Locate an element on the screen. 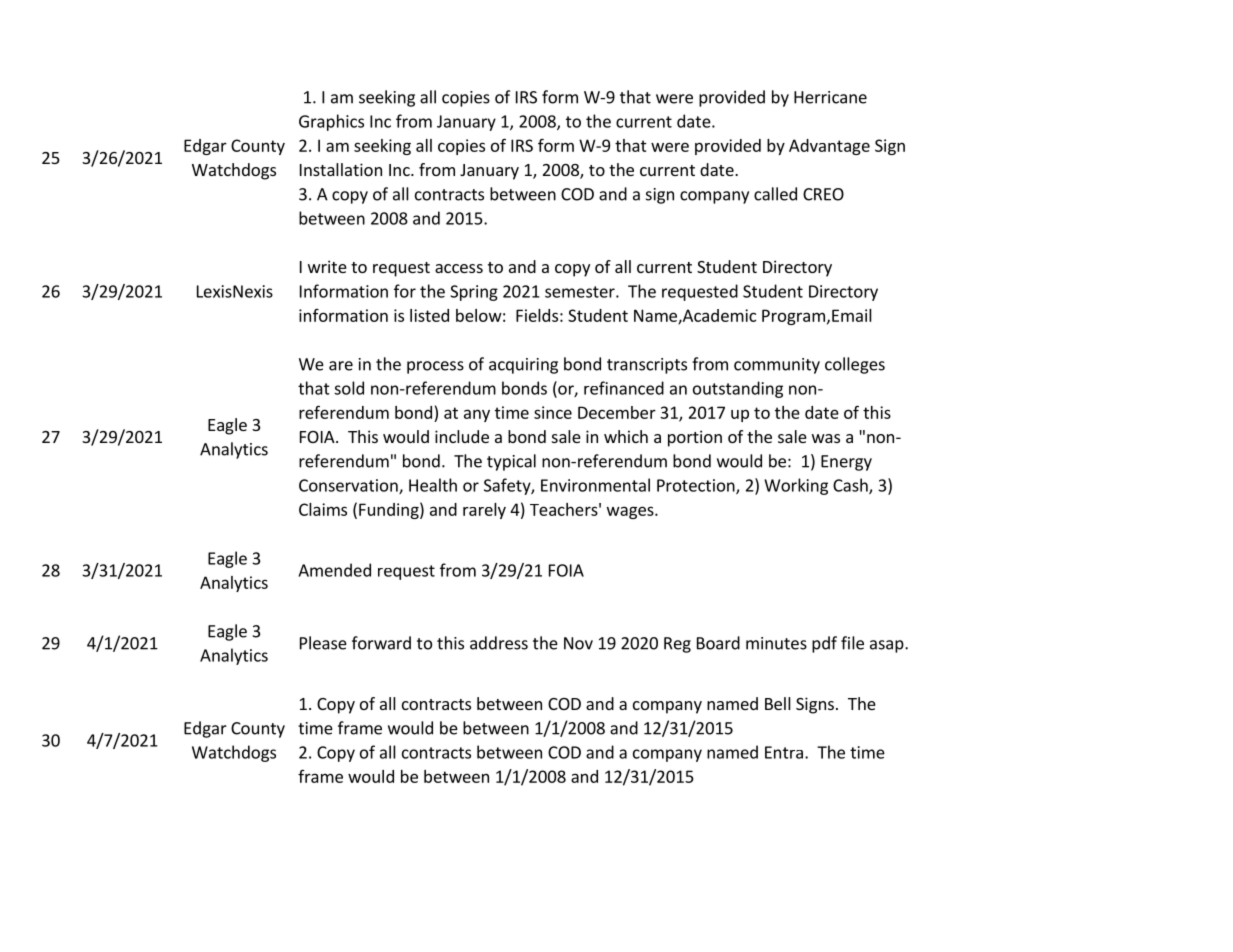 This screenshot has width=1233, height=952. colleges is located at coordinates (855, 365).
